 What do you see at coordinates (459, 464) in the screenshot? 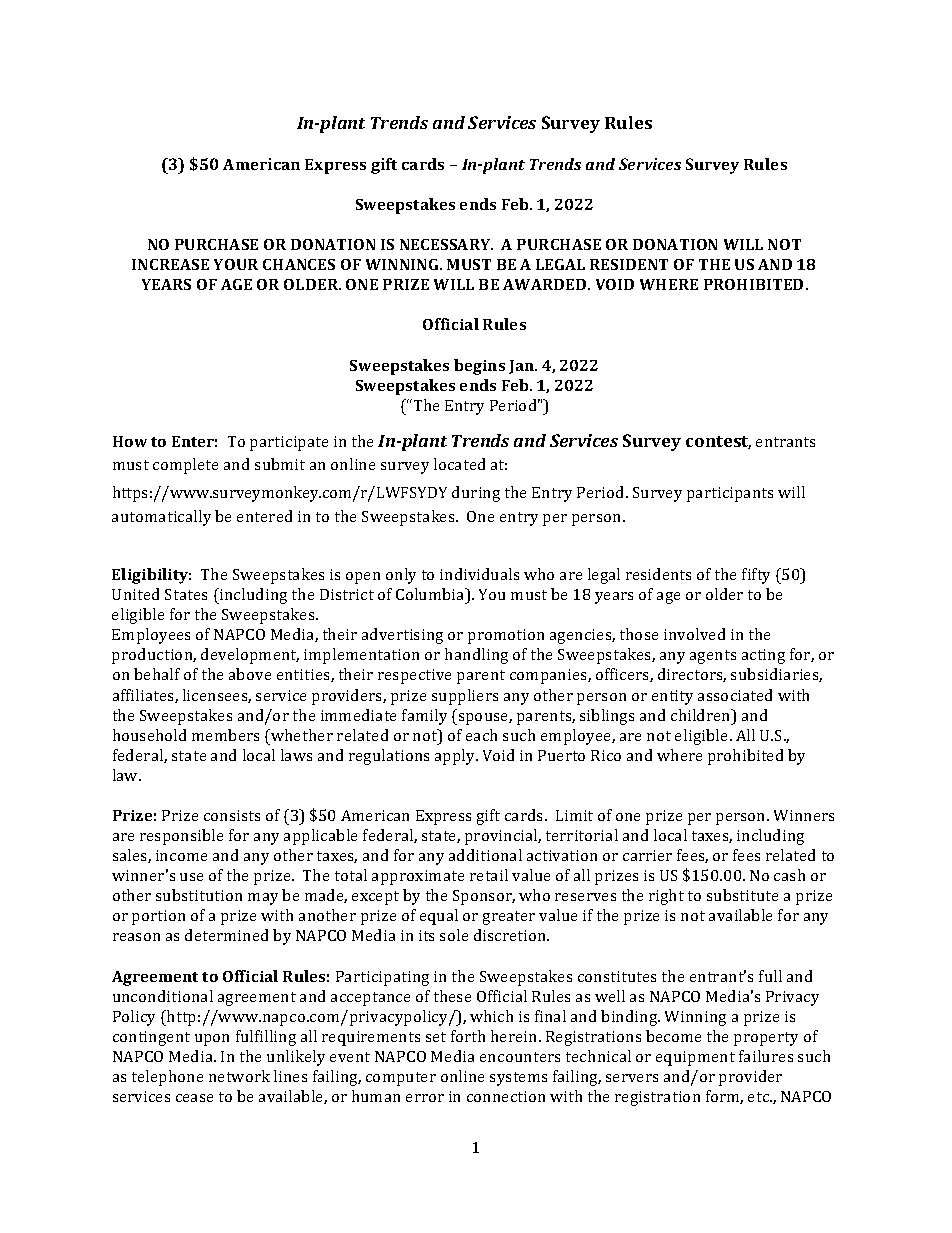
I see `located` at bounding box center [459, 464].
